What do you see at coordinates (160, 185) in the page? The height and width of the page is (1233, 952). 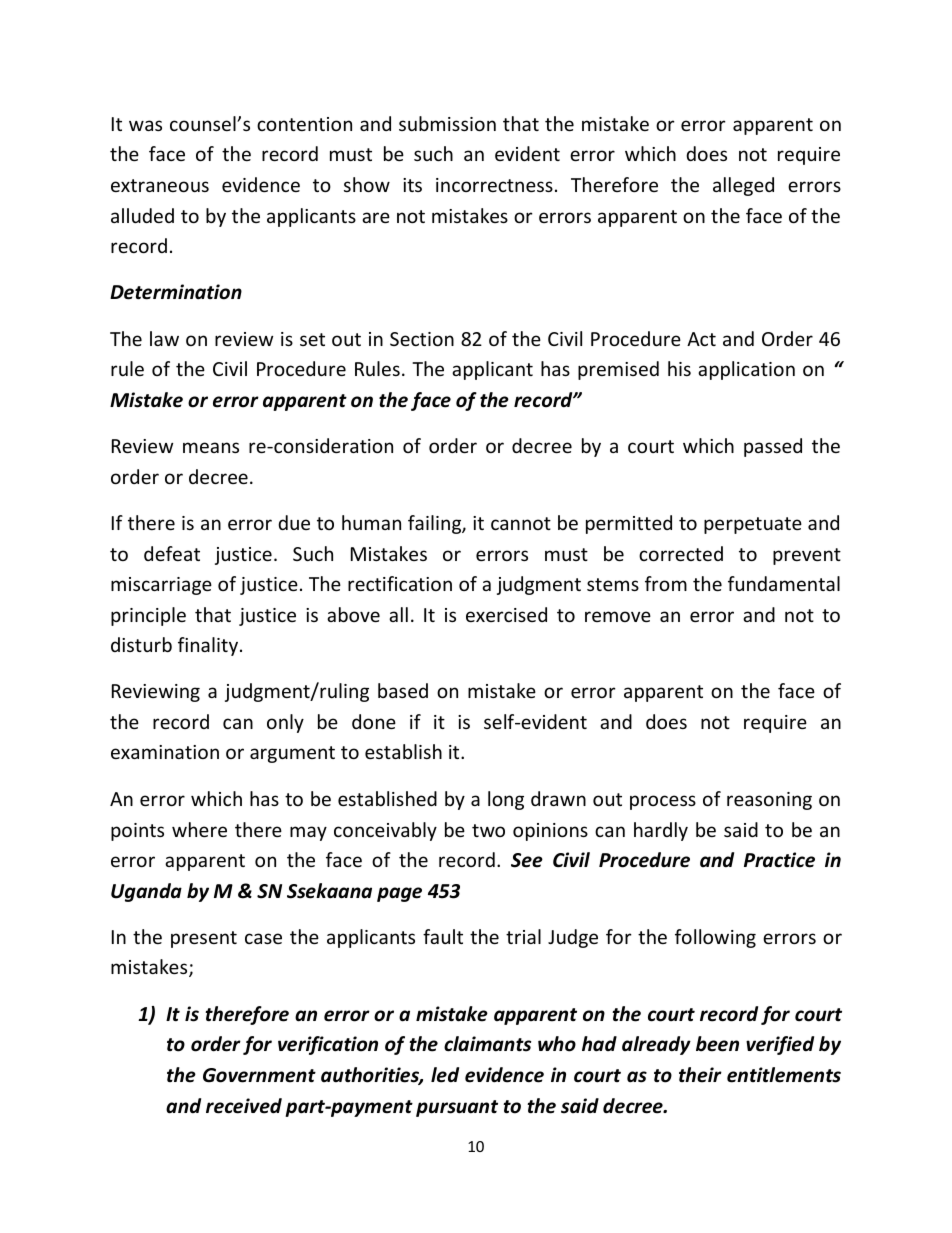 I see `extraneous` at bounding box center [160, 185].
